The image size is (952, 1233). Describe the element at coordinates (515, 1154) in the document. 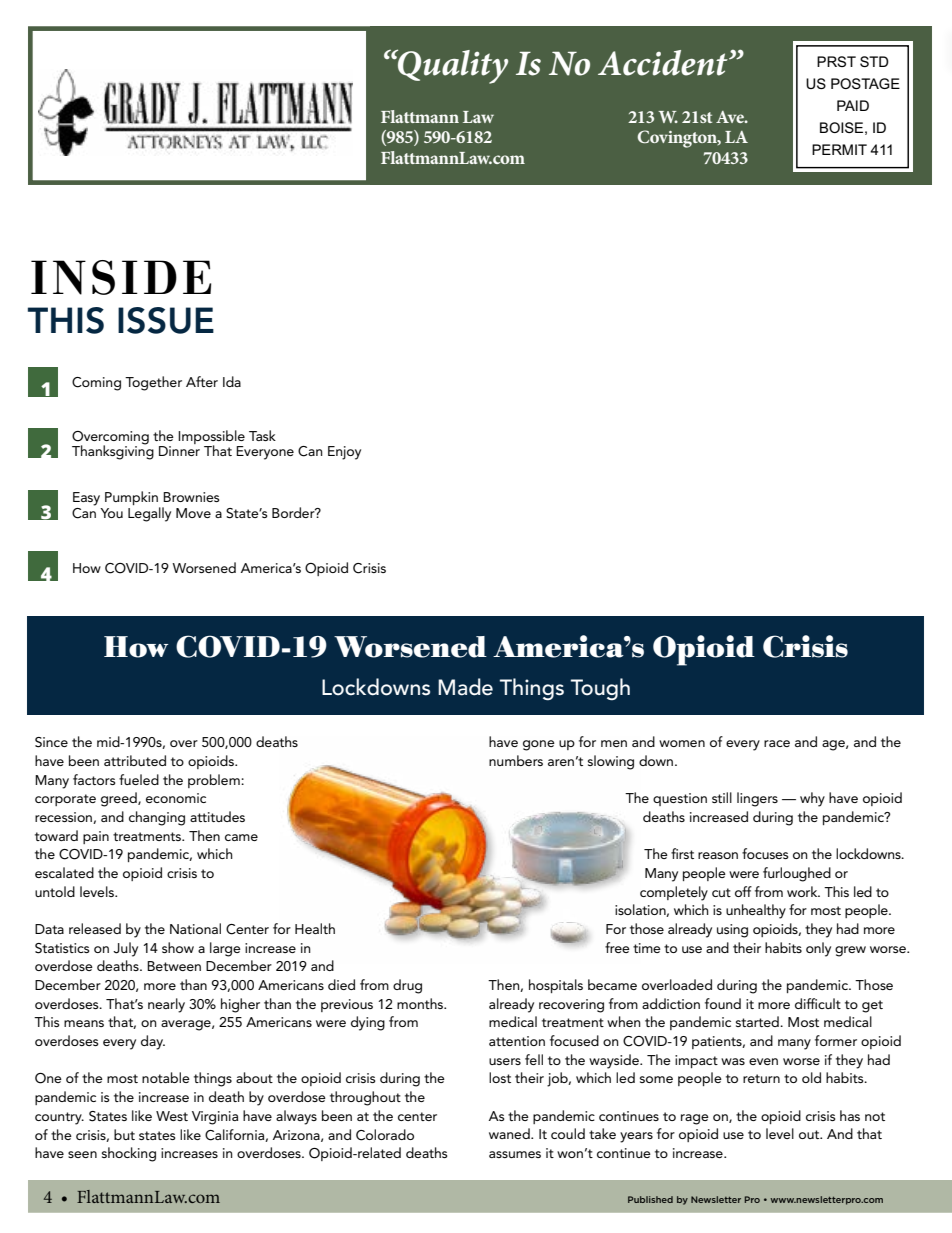

I see `assumes` at that location.
